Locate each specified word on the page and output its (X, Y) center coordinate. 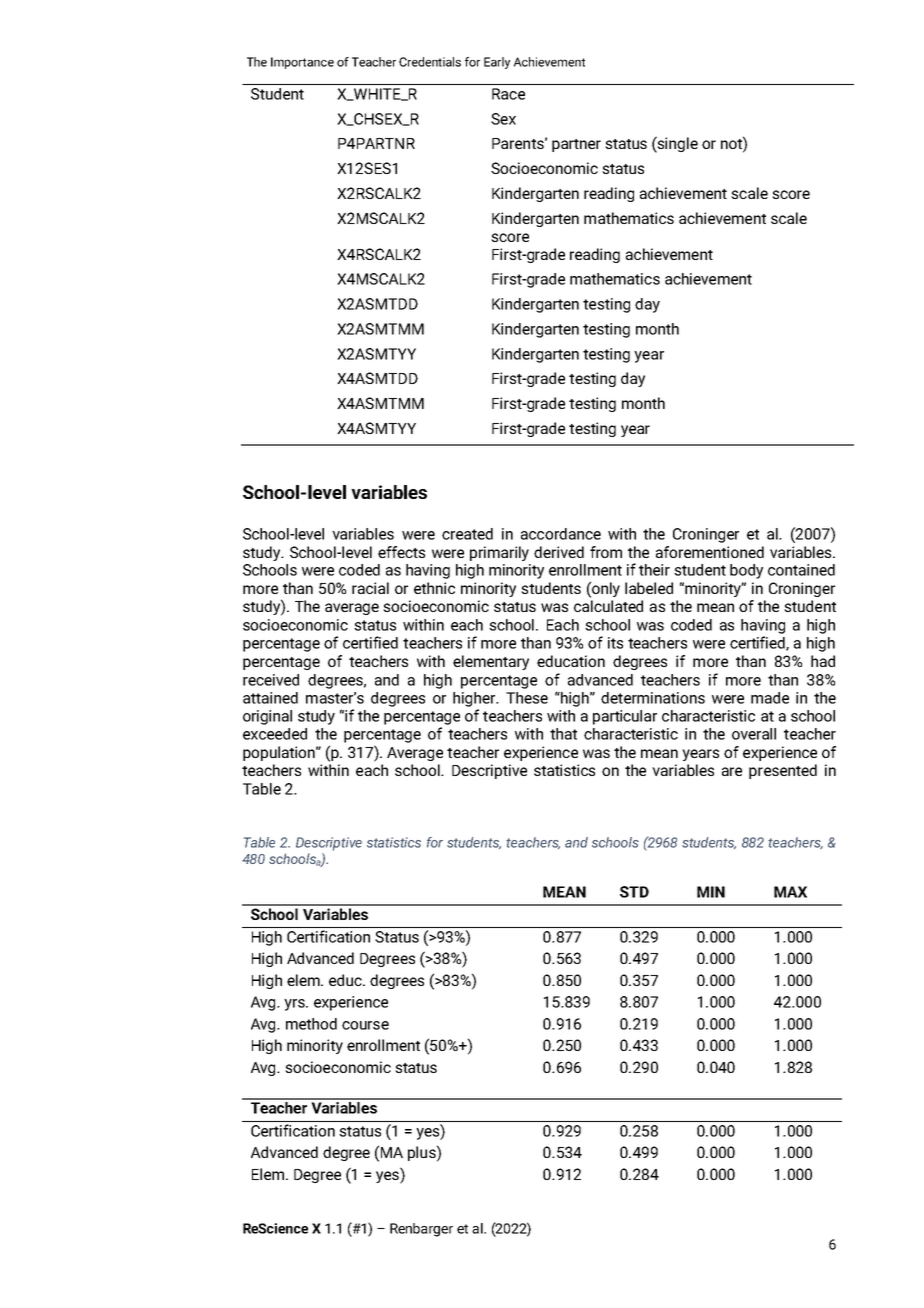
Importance (302, 63)
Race (508, 94)
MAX (790, 892)
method (311, 1024)
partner (576, 145)
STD (634, 892)
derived (559, 552)
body (746, 571)
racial (370, 588)
